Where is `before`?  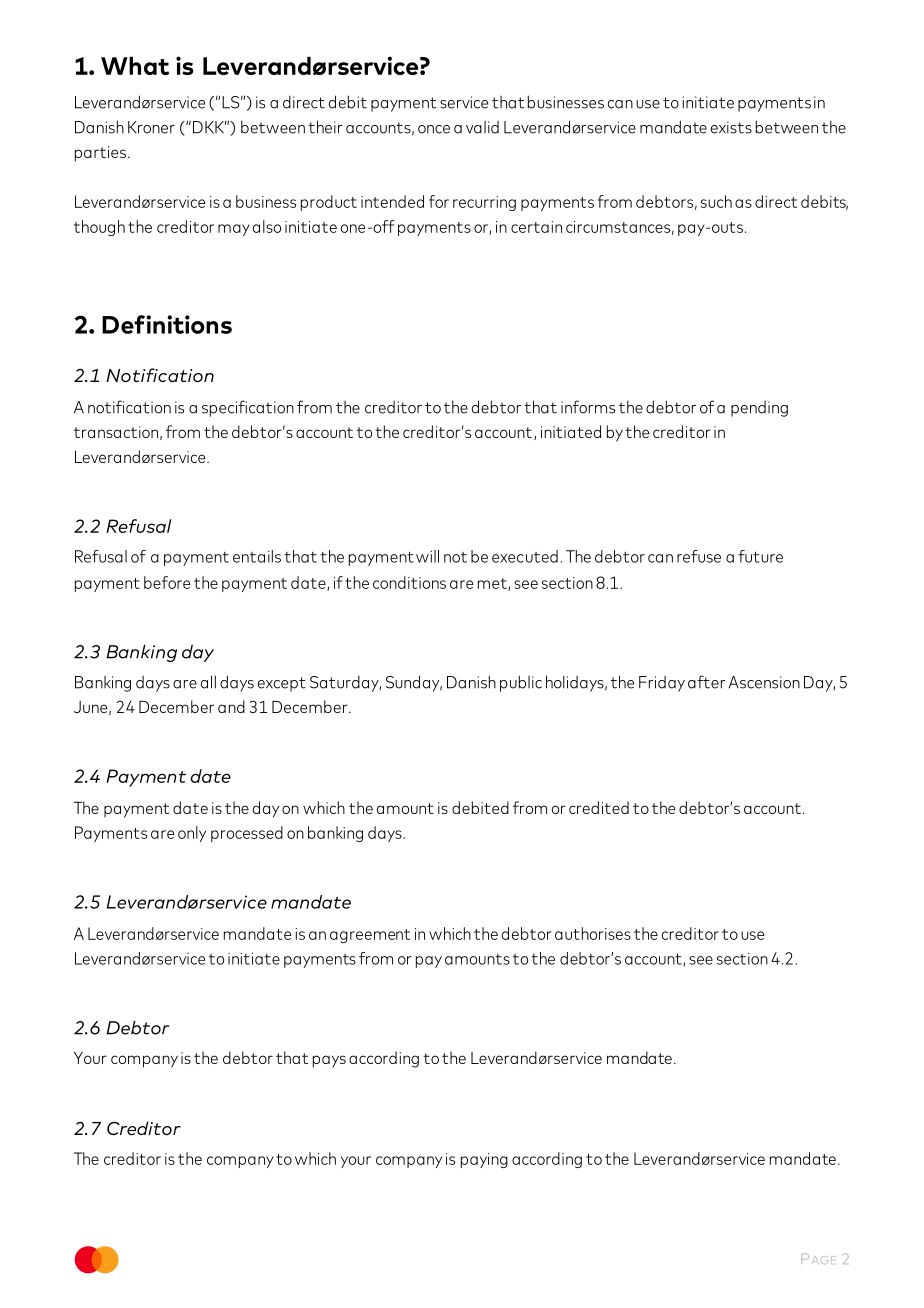 before is located at coordinates (167, 582).
